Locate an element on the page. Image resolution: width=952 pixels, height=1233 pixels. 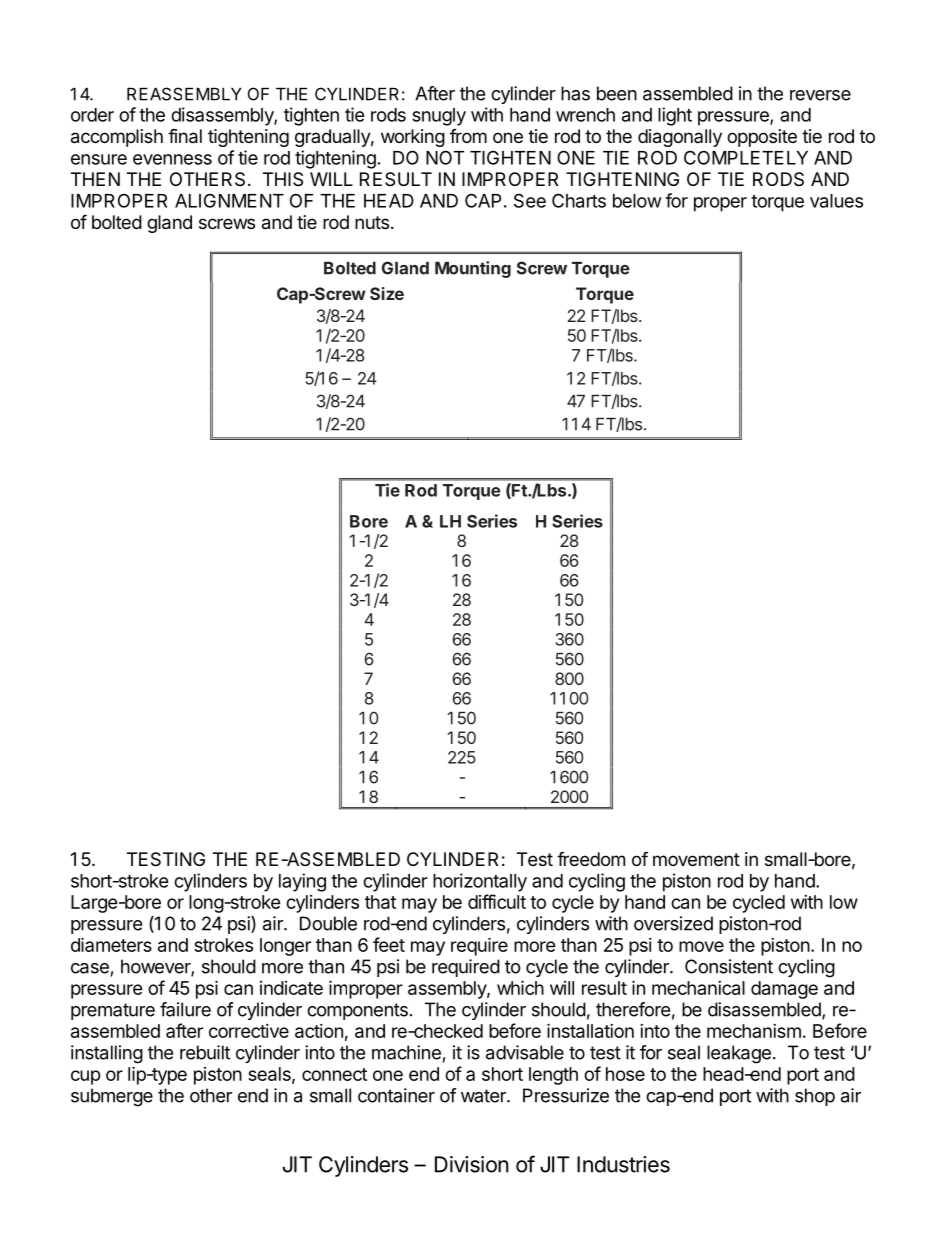
values is located at coordinates (836, 201).
